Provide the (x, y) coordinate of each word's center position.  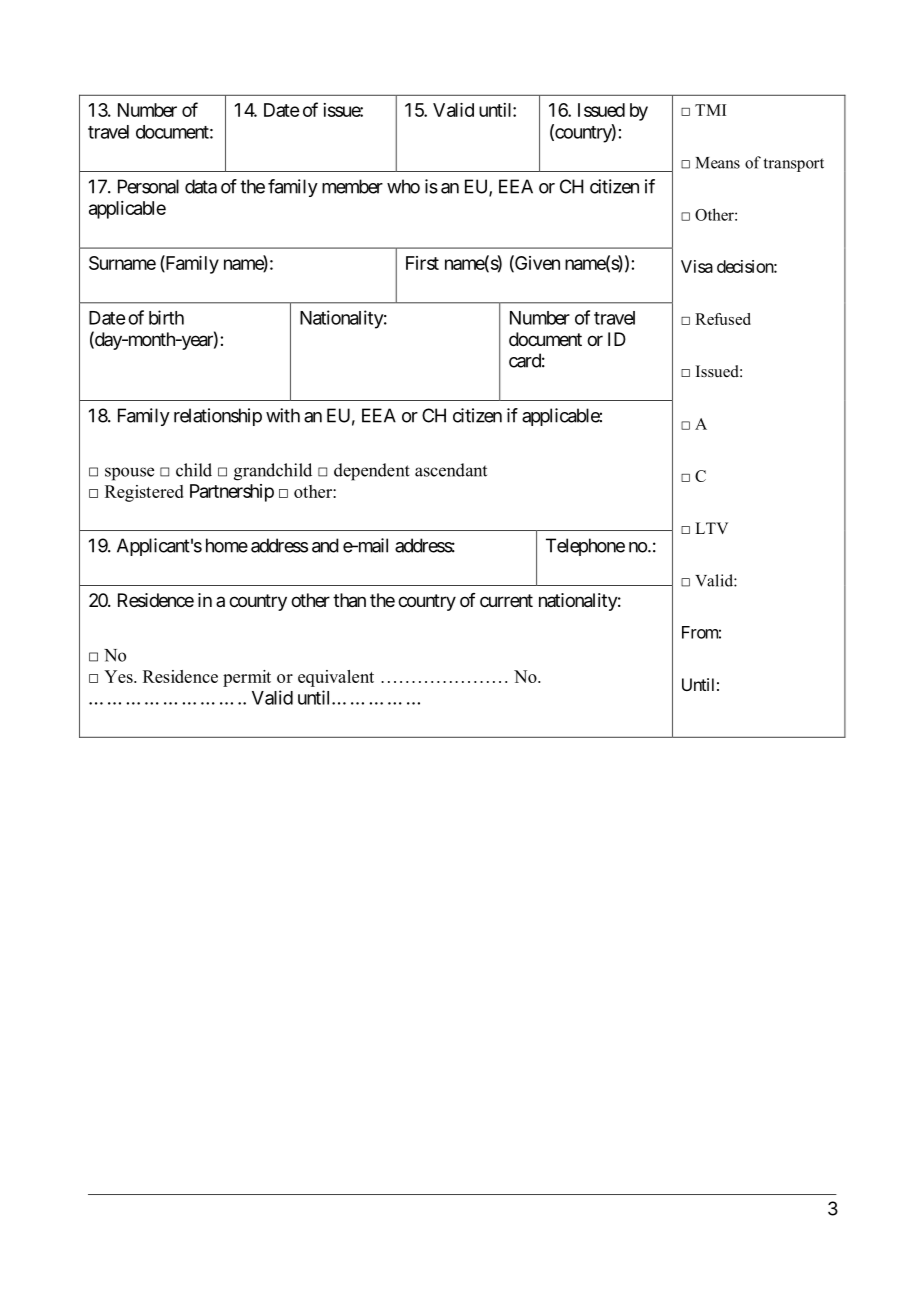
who (403, 186)
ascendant (451, 470)
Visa (697, 266)
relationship (218, 417)
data (201, 186)
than (349, 600)
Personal (148, 186)
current (506, 600)
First (422, 263)
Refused (723, 319)
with (283, 415)
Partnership (232, 493)
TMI (710, 110)
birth (166, 317)
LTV (711, 528)
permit (247, 678)
